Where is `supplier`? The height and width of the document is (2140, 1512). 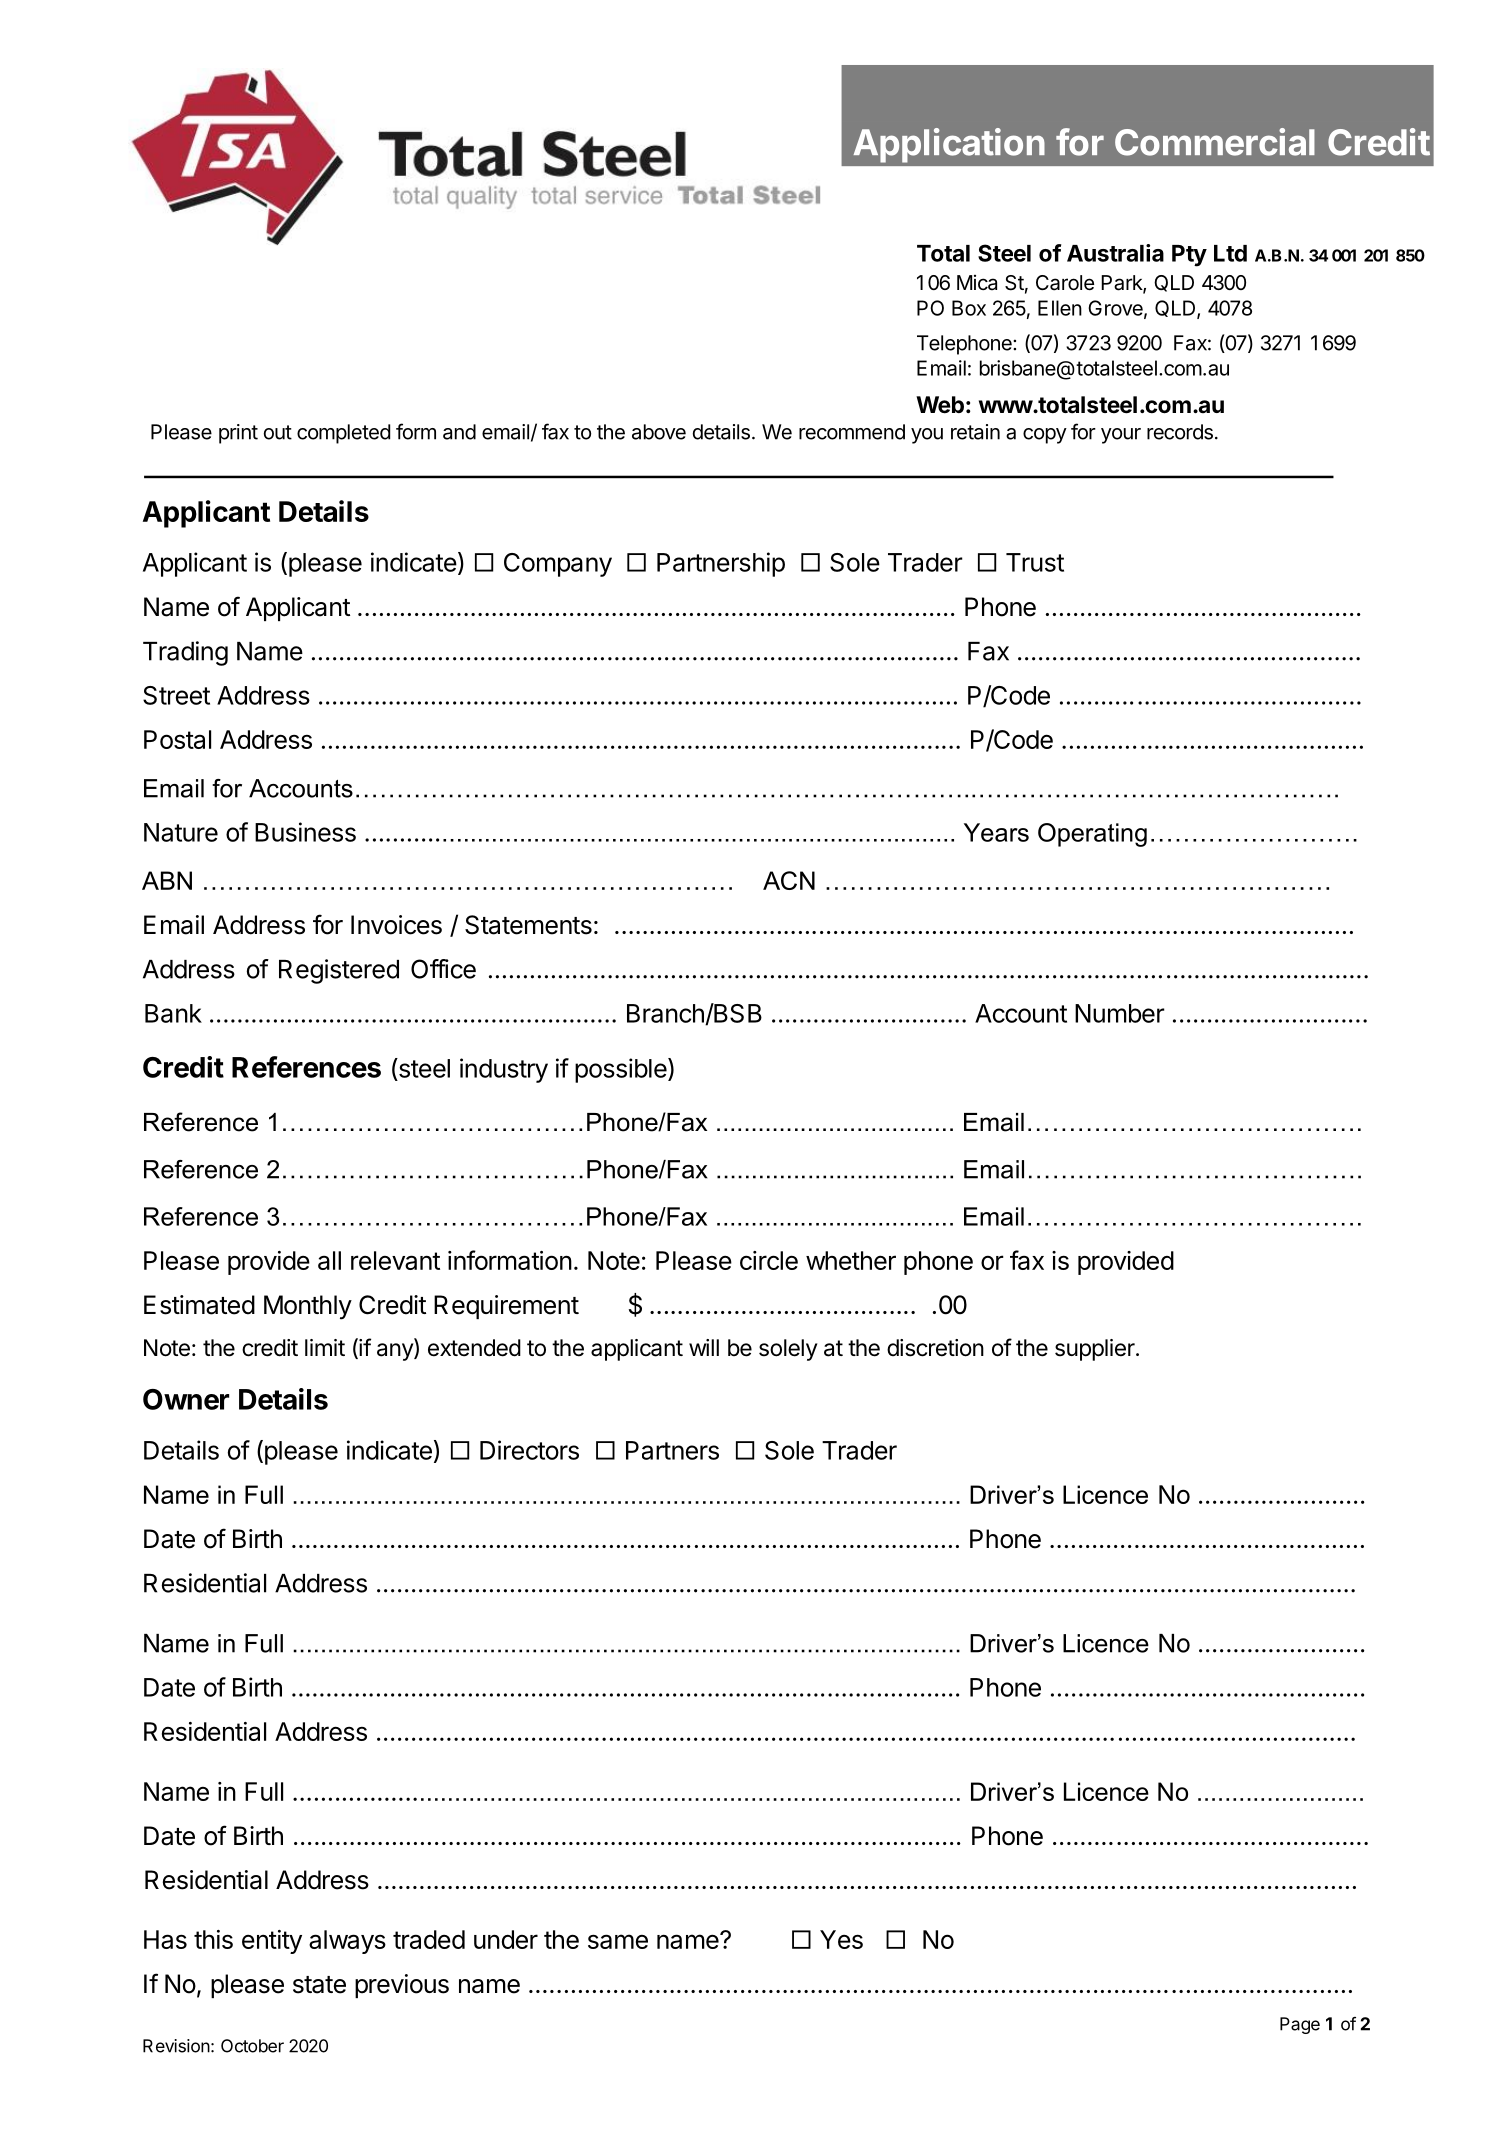 supplier is located at coordinates (1096, 1350).
